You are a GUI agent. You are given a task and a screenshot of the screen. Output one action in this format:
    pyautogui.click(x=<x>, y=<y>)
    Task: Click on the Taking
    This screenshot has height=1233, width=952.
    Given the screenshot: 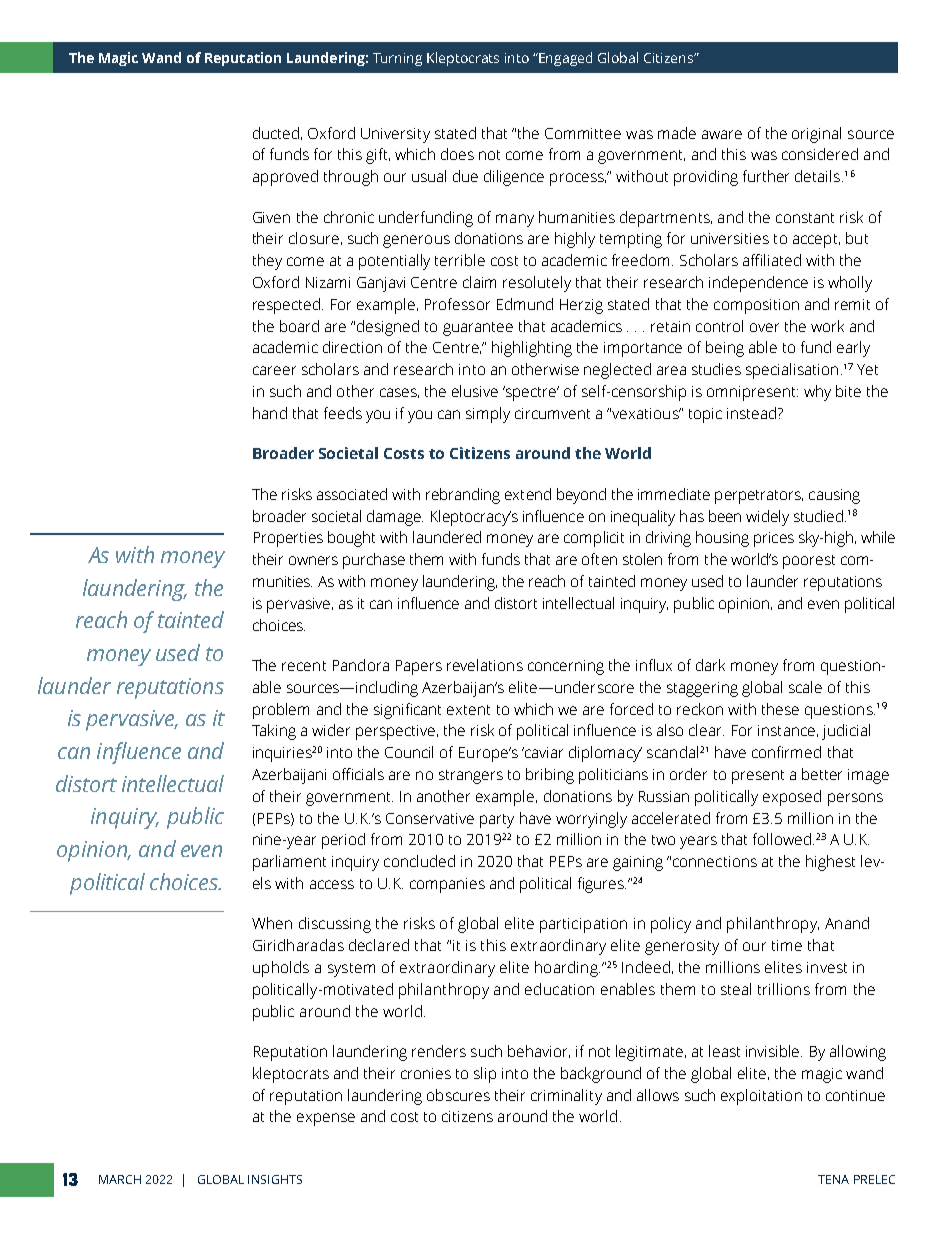 What is the action you would take?
    pyautogui.click(x=274, y=732)
